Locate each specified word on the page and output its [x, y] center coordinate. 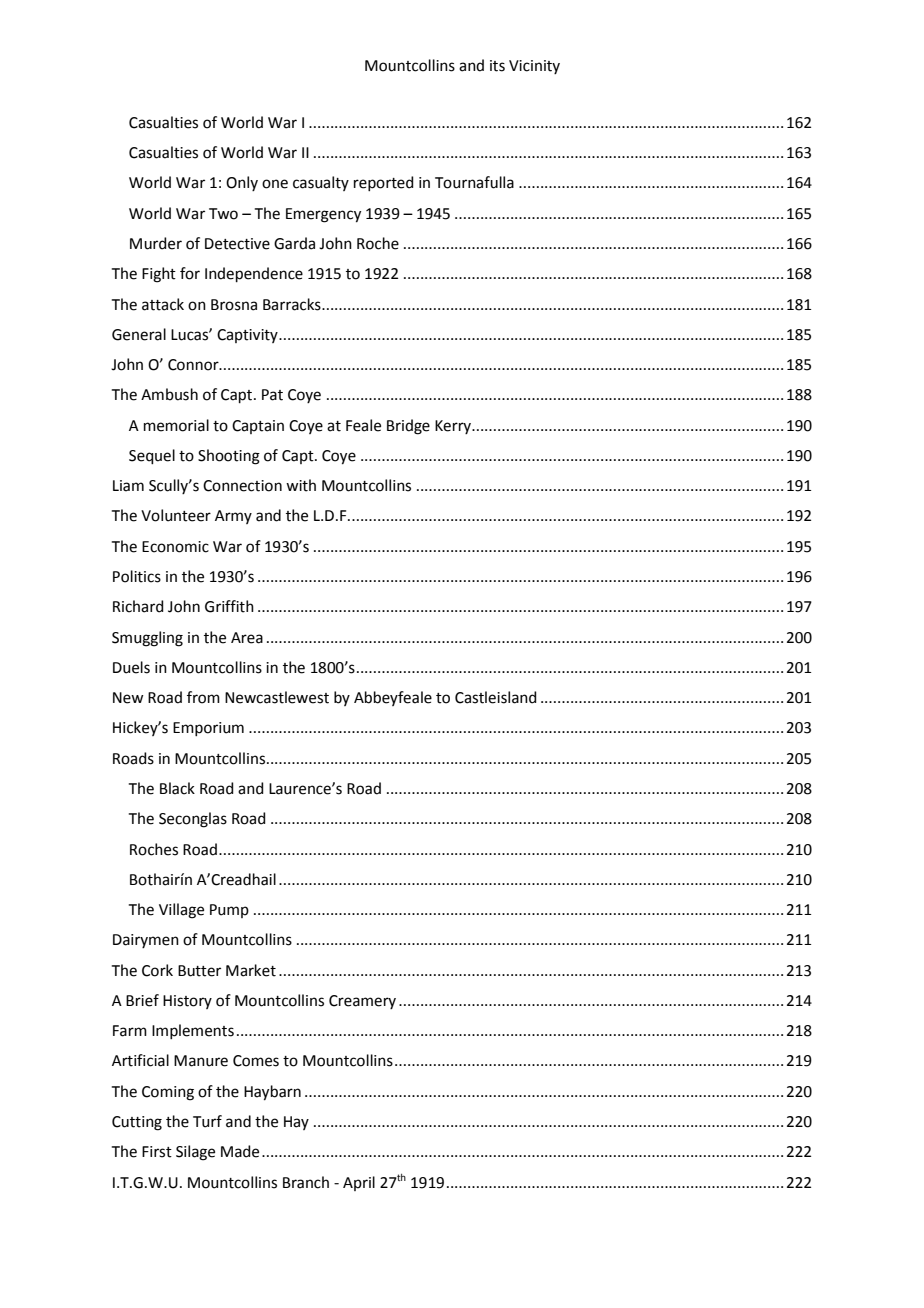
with [301, 485]
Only [242, 183]
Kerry [454, 427]
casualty [321, 183]
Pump [229, 911]
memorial [176, 425]
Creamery [362, 1002]
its [497, 66]
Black [177, 788]
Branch [306, 1182]
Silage [195, 1153]
